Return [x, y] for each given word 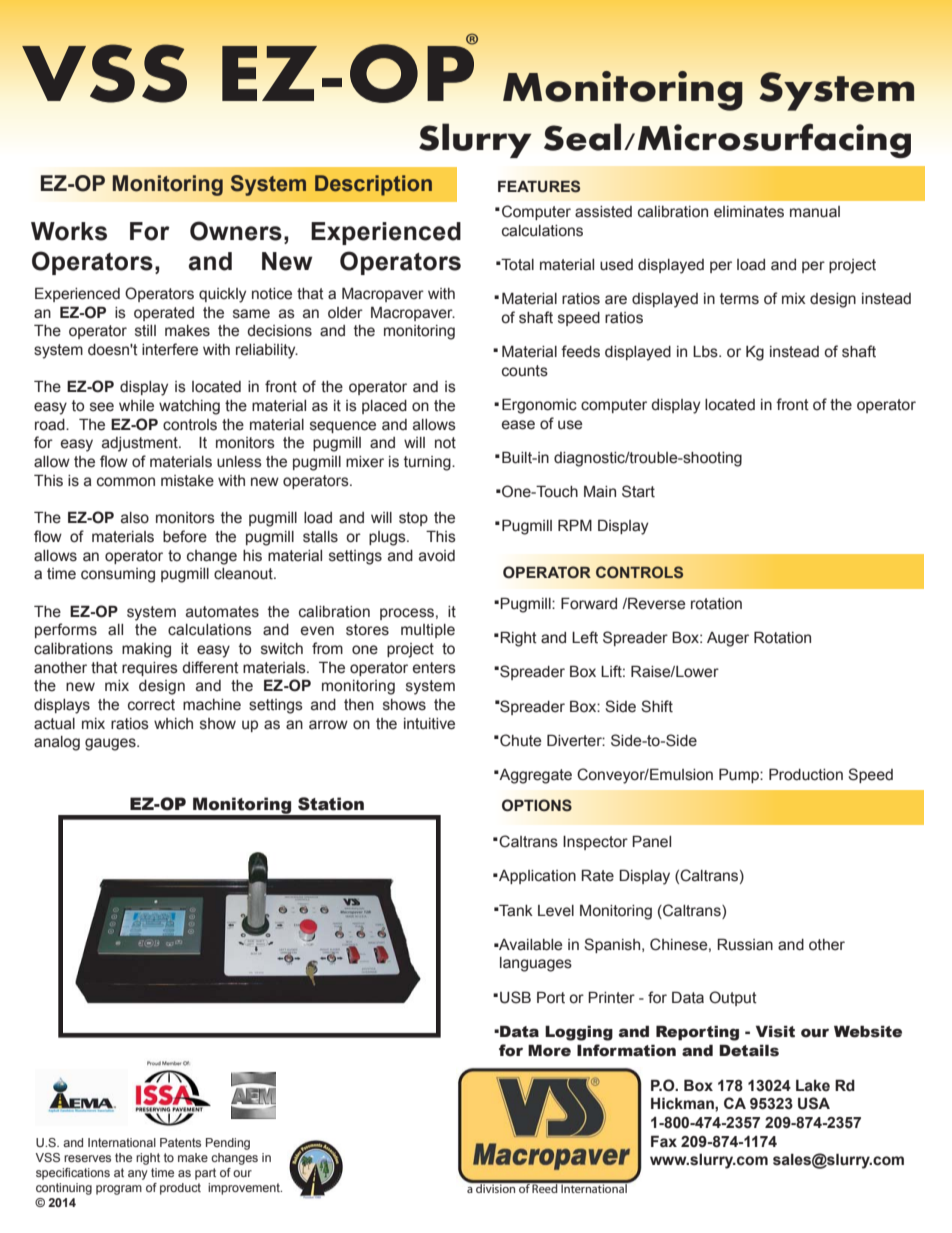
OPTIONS [537, 805]
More [549, 1050]
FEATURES [539, 186]
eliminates [749, 212]
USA [814, 1103]
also [135, 518]
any [138, 1175]
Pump [740, 775]
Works [69, 231]
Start [638, 491]
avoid [437, 556]
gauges [111, 744]
